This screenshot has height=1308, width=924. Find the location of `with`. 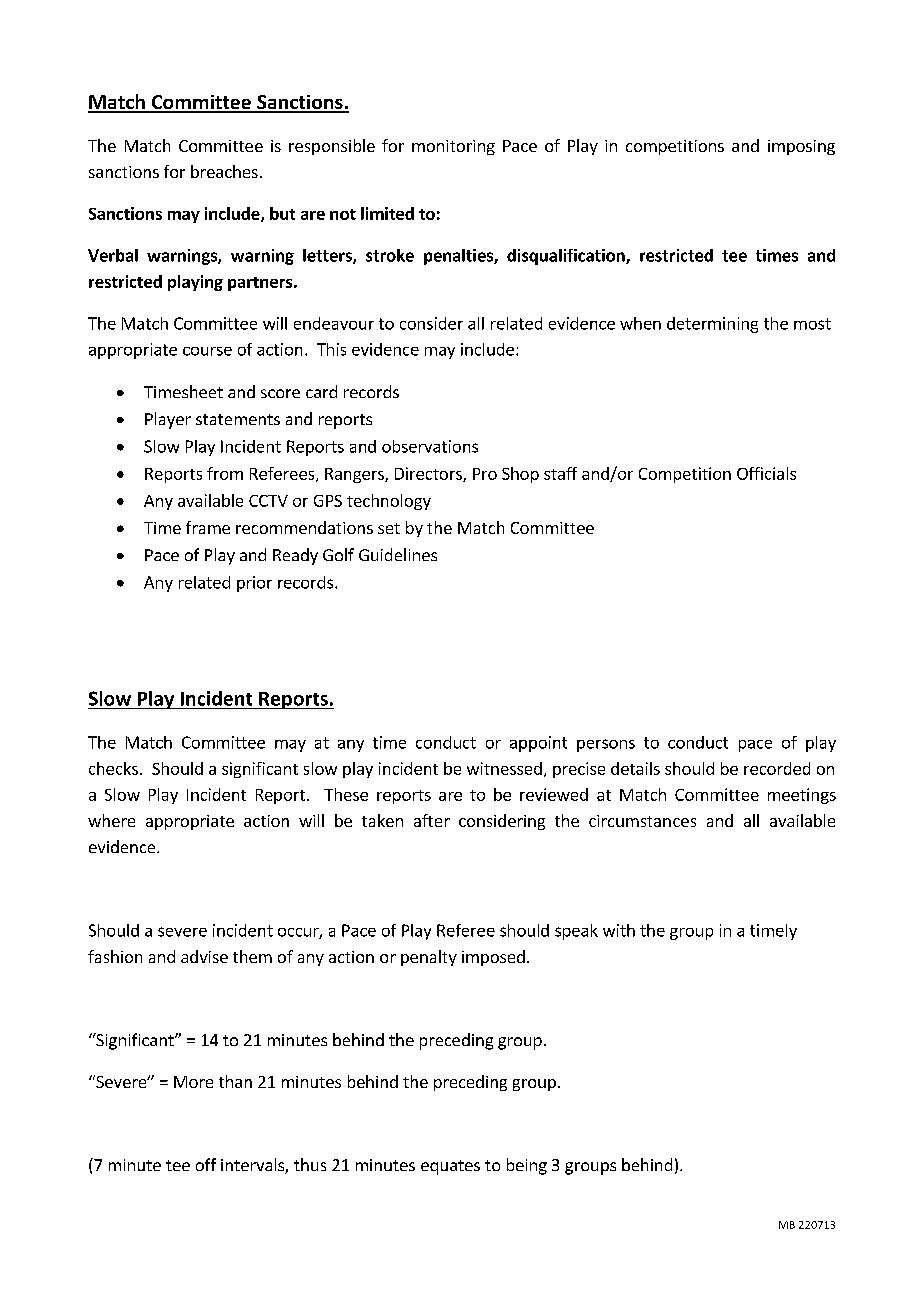

with is located at coordinates (619, 930).
